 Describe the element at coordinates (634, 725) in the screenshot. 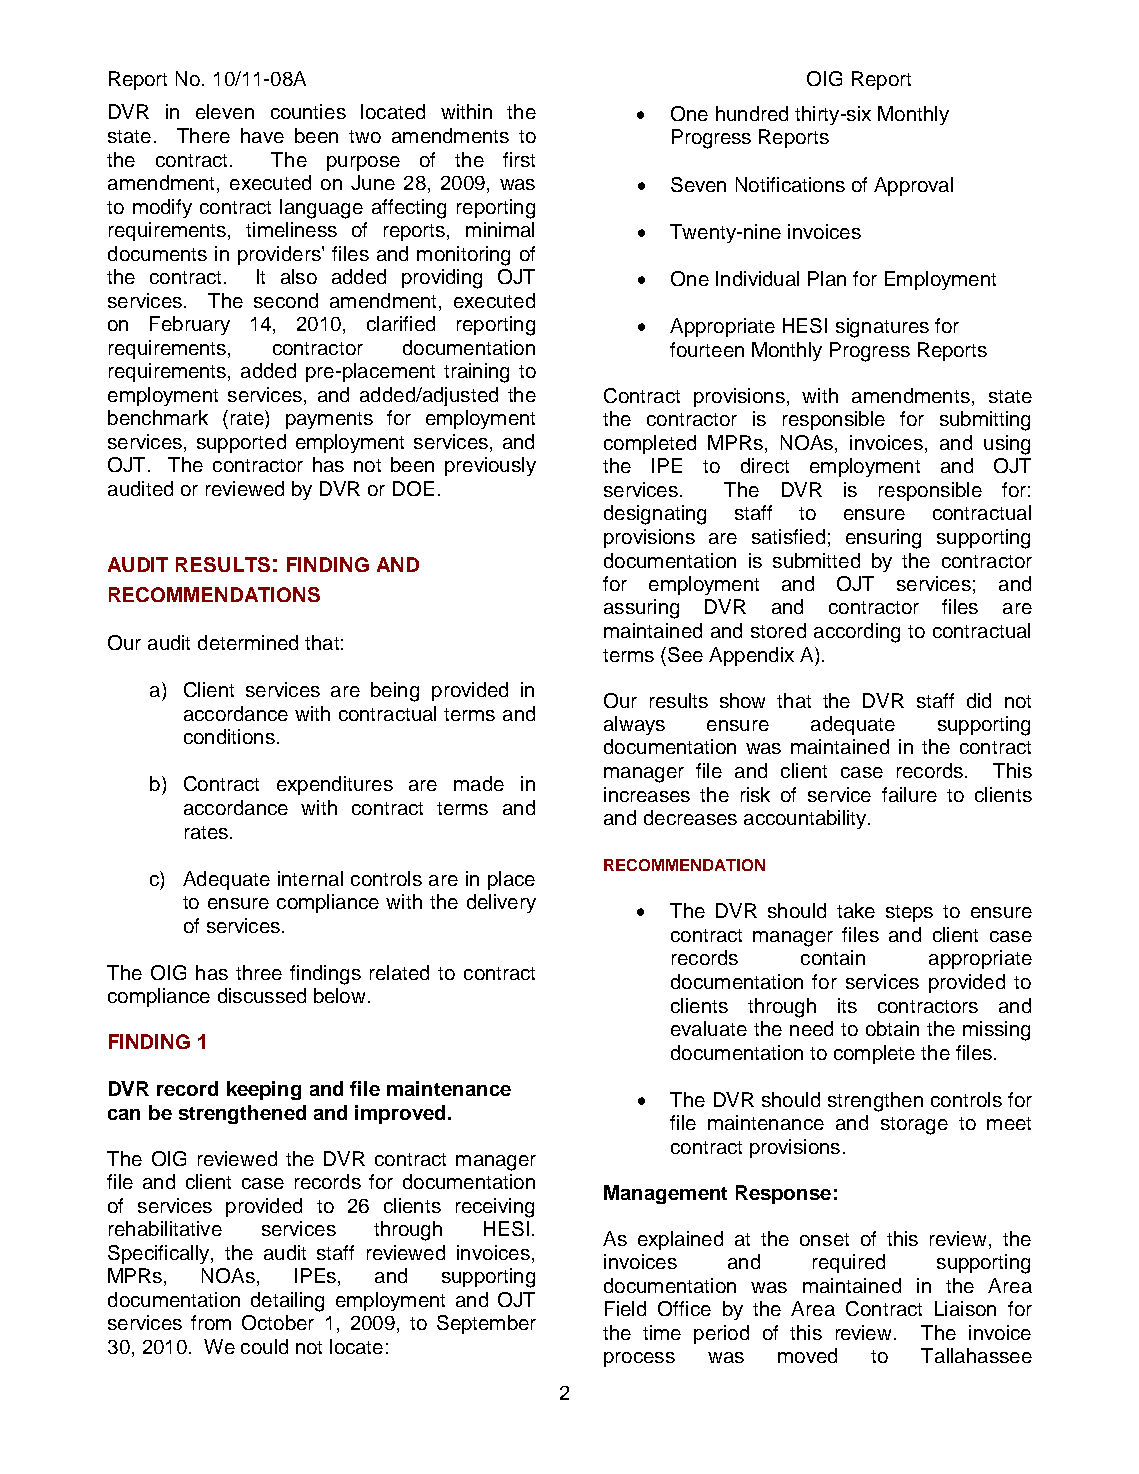

I see `always` at that location.
